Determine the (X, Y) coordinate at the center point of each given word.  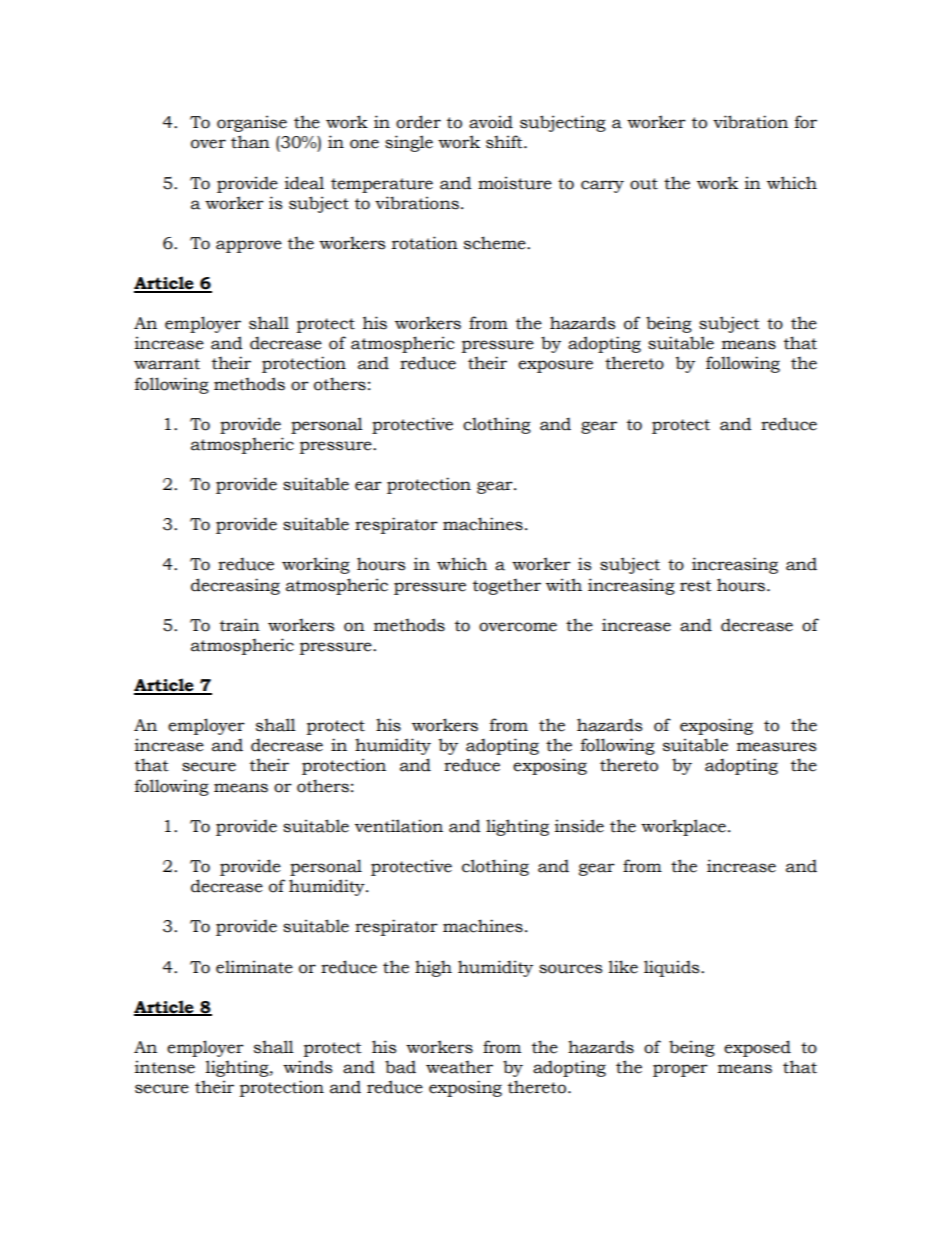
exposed (757, 1048)
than (250, 142)
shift (505, 142)
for (806, 122)
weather (459, 1067)
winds (307, 1067)
